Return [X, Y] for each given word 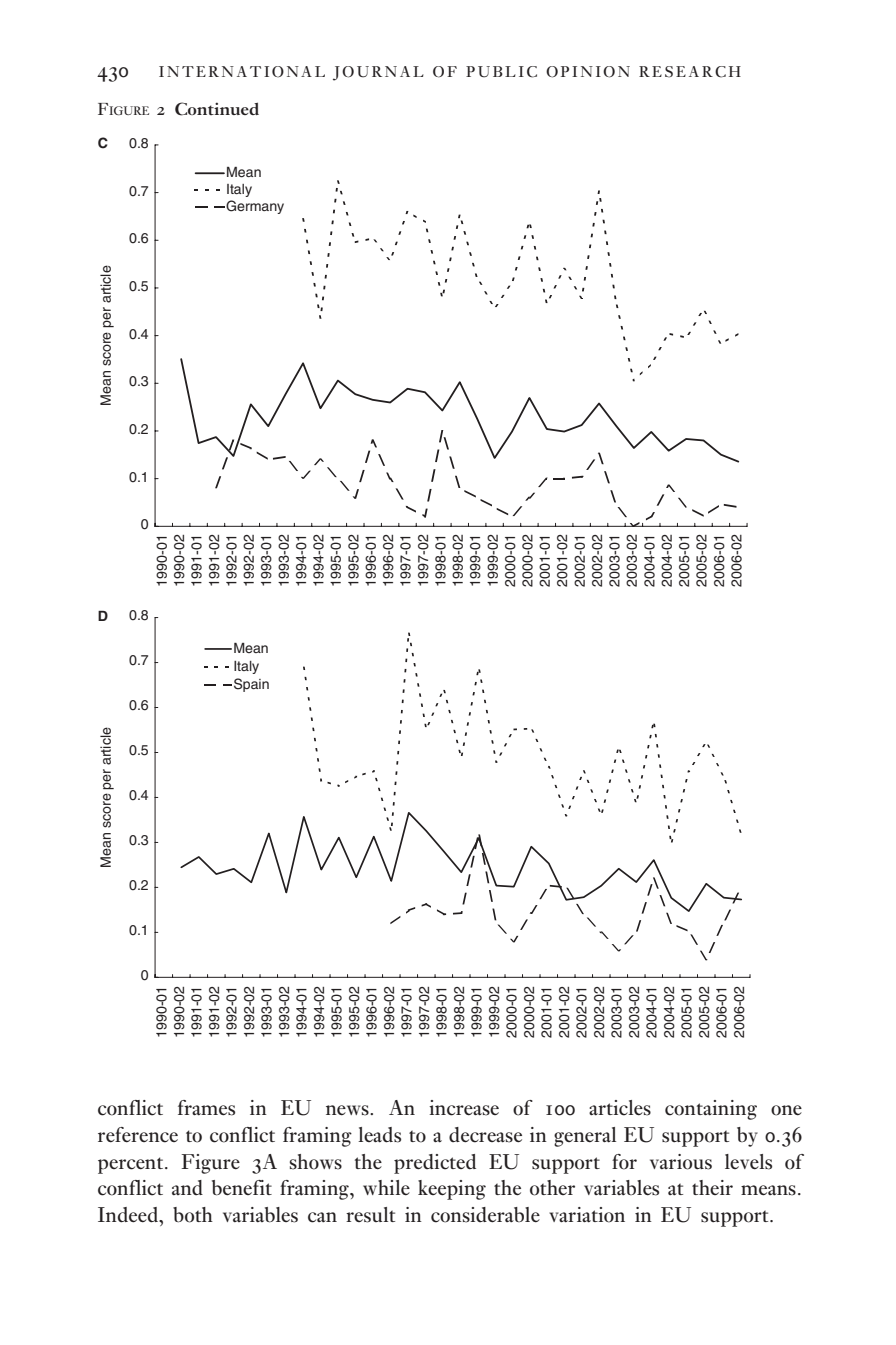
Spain [251, 685]
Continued [217, 109]
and [187, 1187]
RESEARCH [690, 72]
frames [206, 1108]
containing [711, 1110]
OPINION [588, 72]
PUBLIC [501, 72]
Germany [254, 207]
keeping [452, 1190]
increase [464, 1108]
